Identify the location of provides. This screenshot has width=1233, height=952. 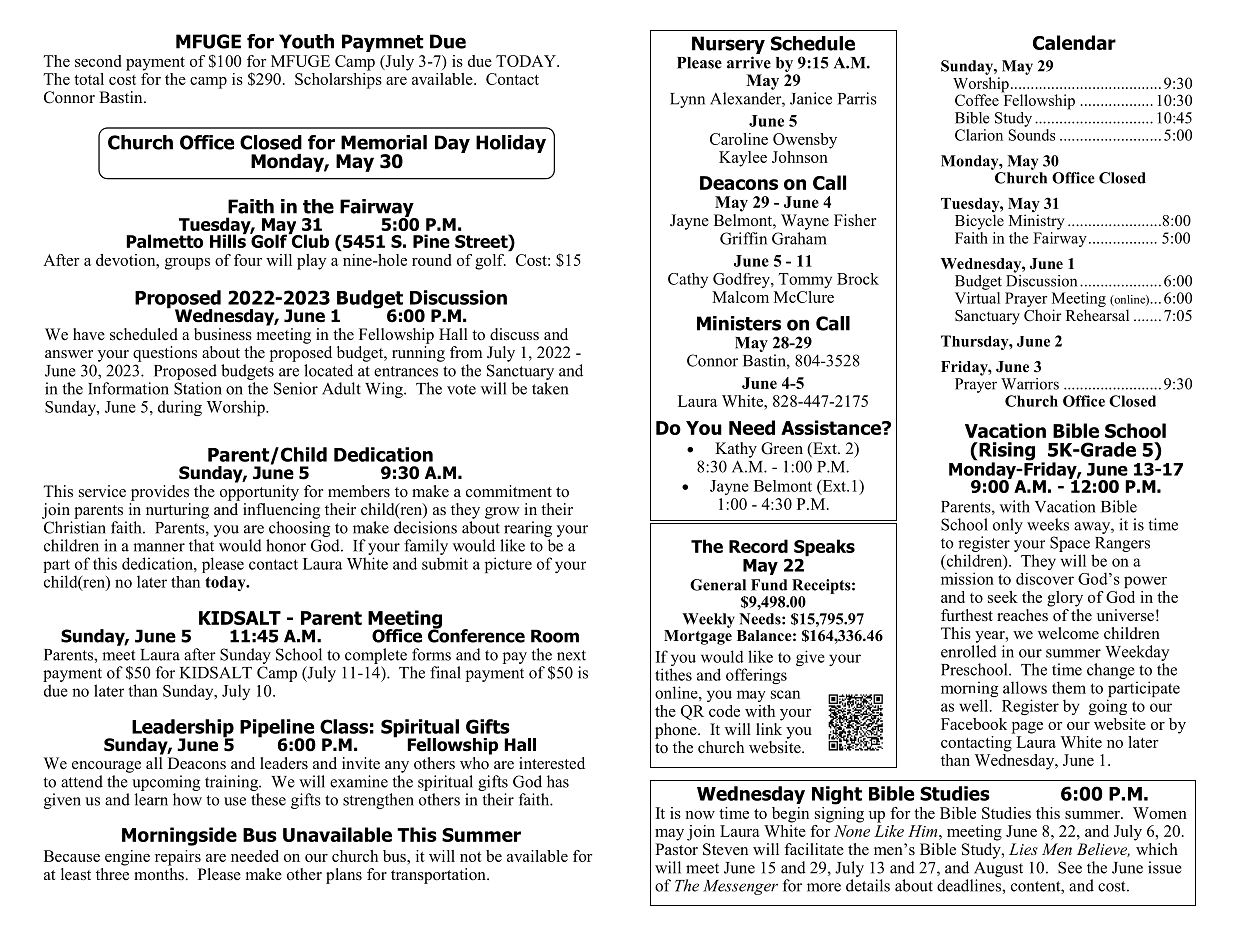
(160, 493).
